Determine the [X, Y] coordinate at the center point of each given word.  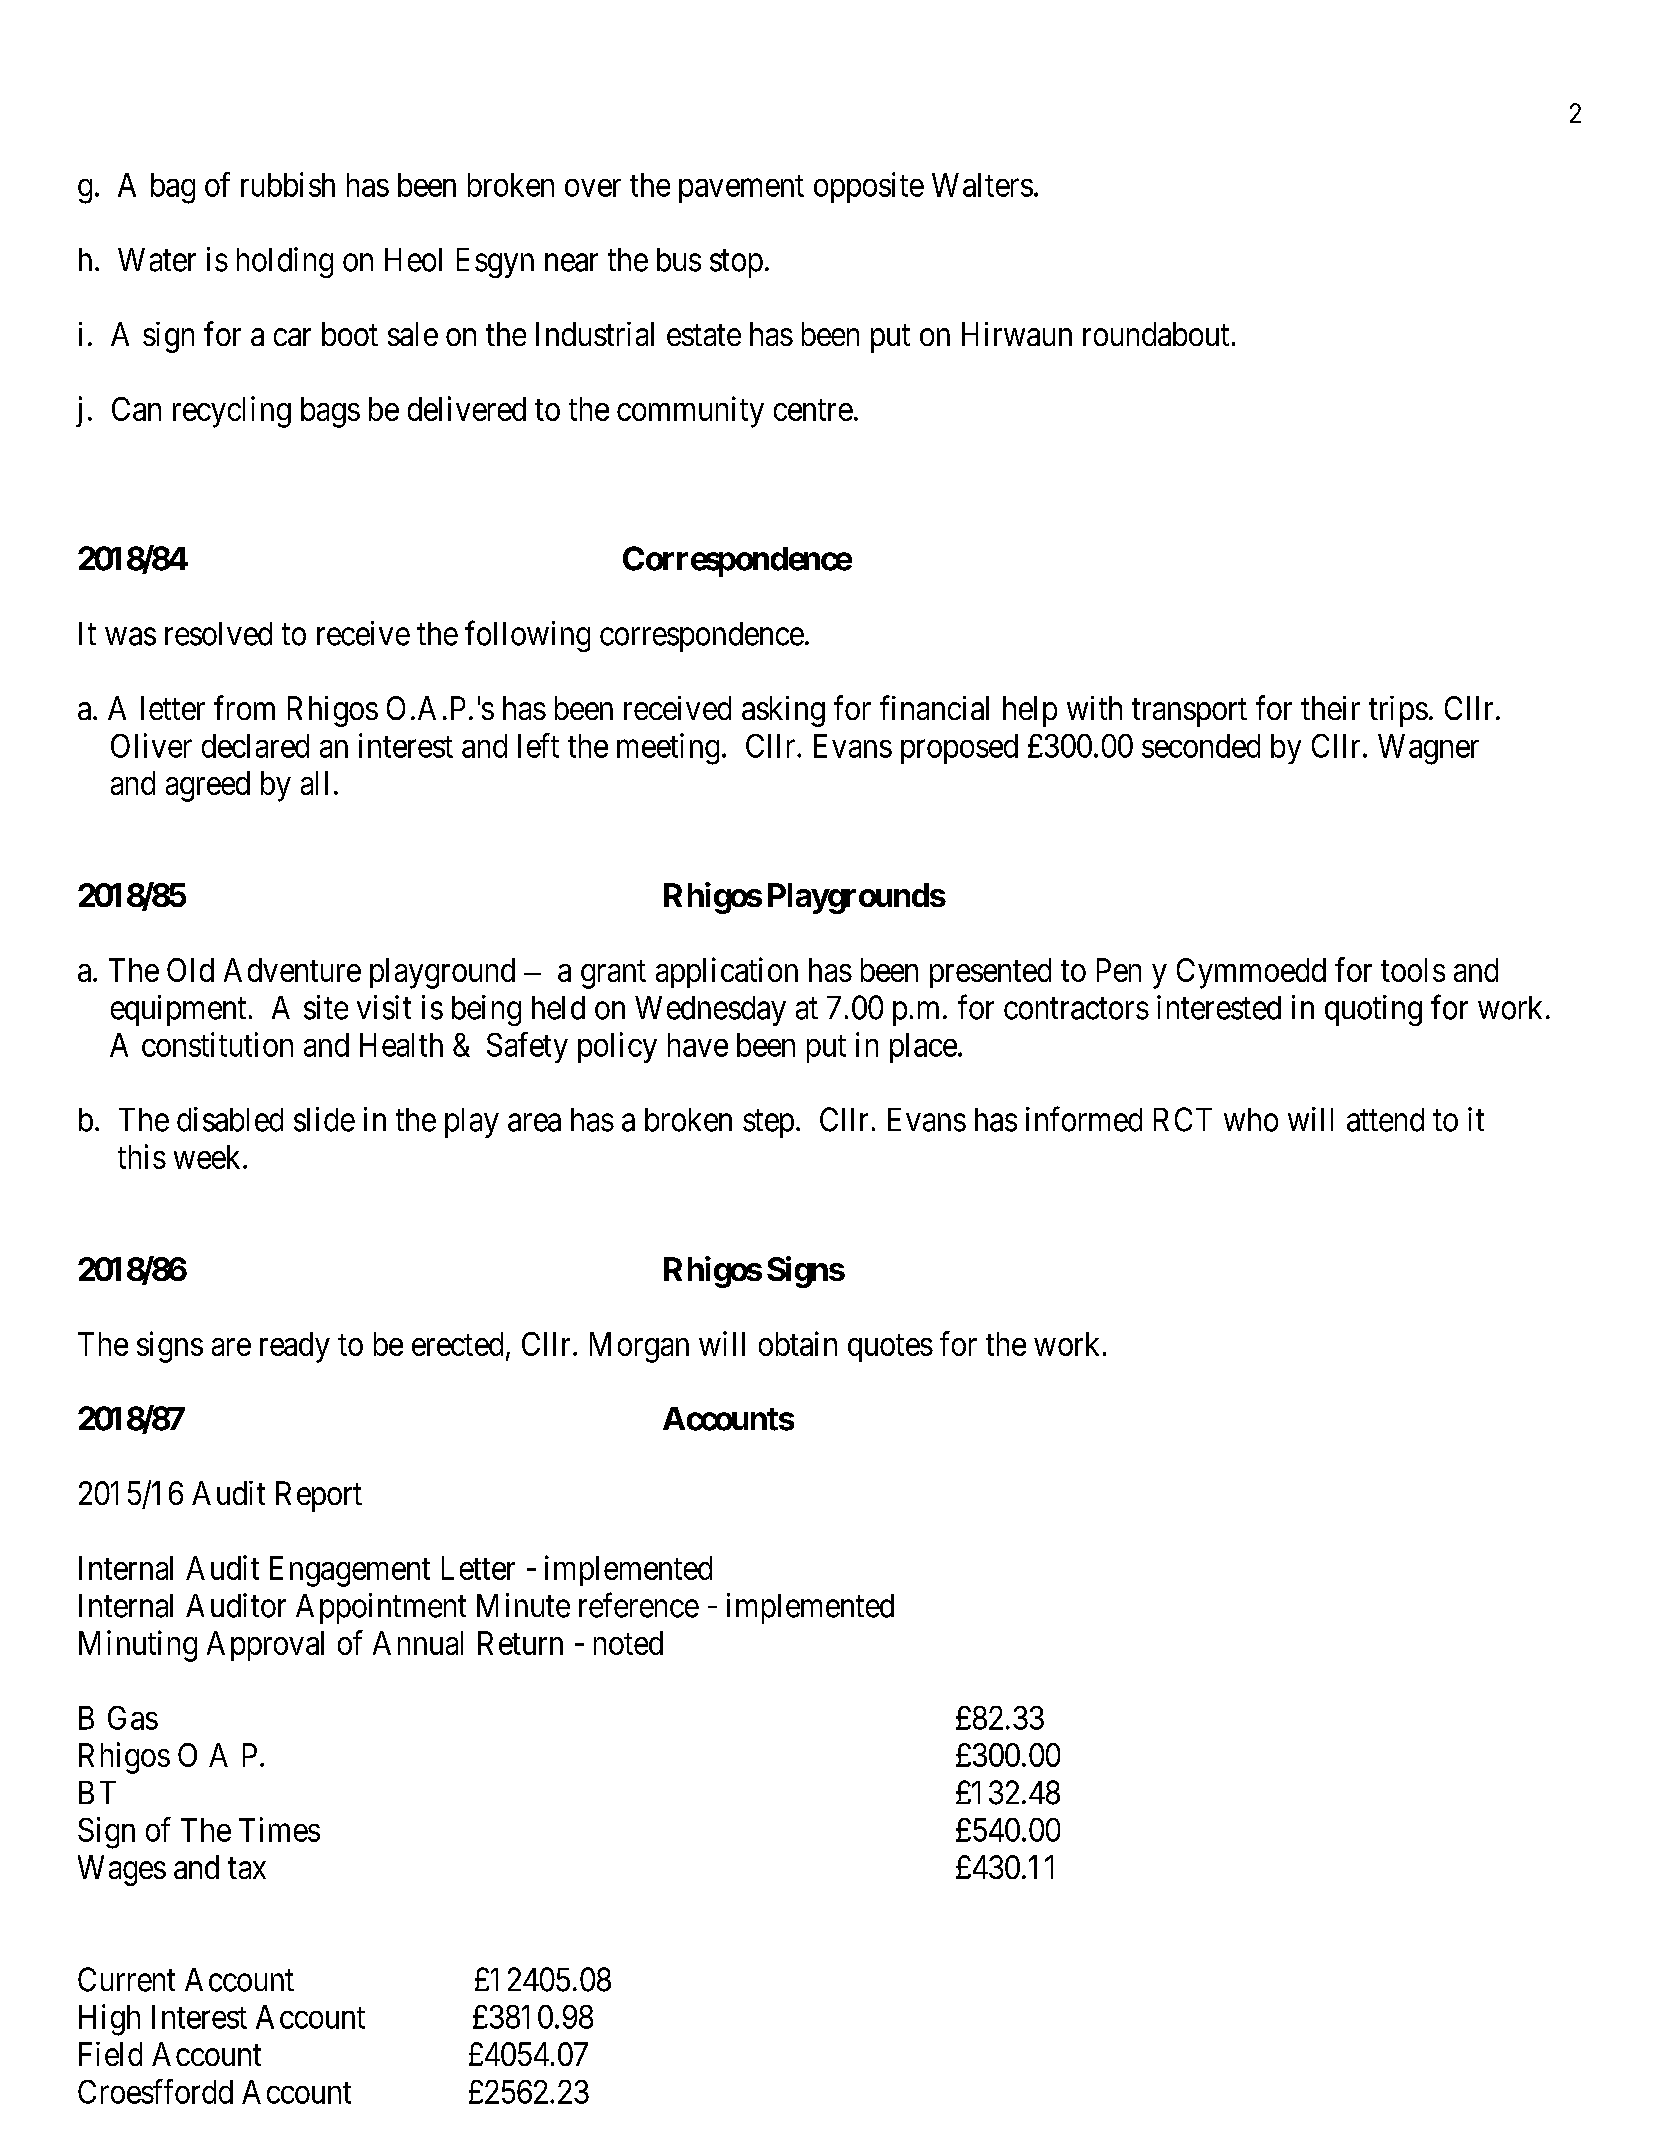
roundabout [1156, 334]
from [244, 707]
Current [126, 1979]
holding [285, 262]
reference [639, 1605]
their [1330, 708]
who [1251, 1120]
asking [783, 711]
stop [736, 264]
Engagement [350, 1571]
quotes [890, 1348]
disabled [230, 1119]
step [768, 1124]
